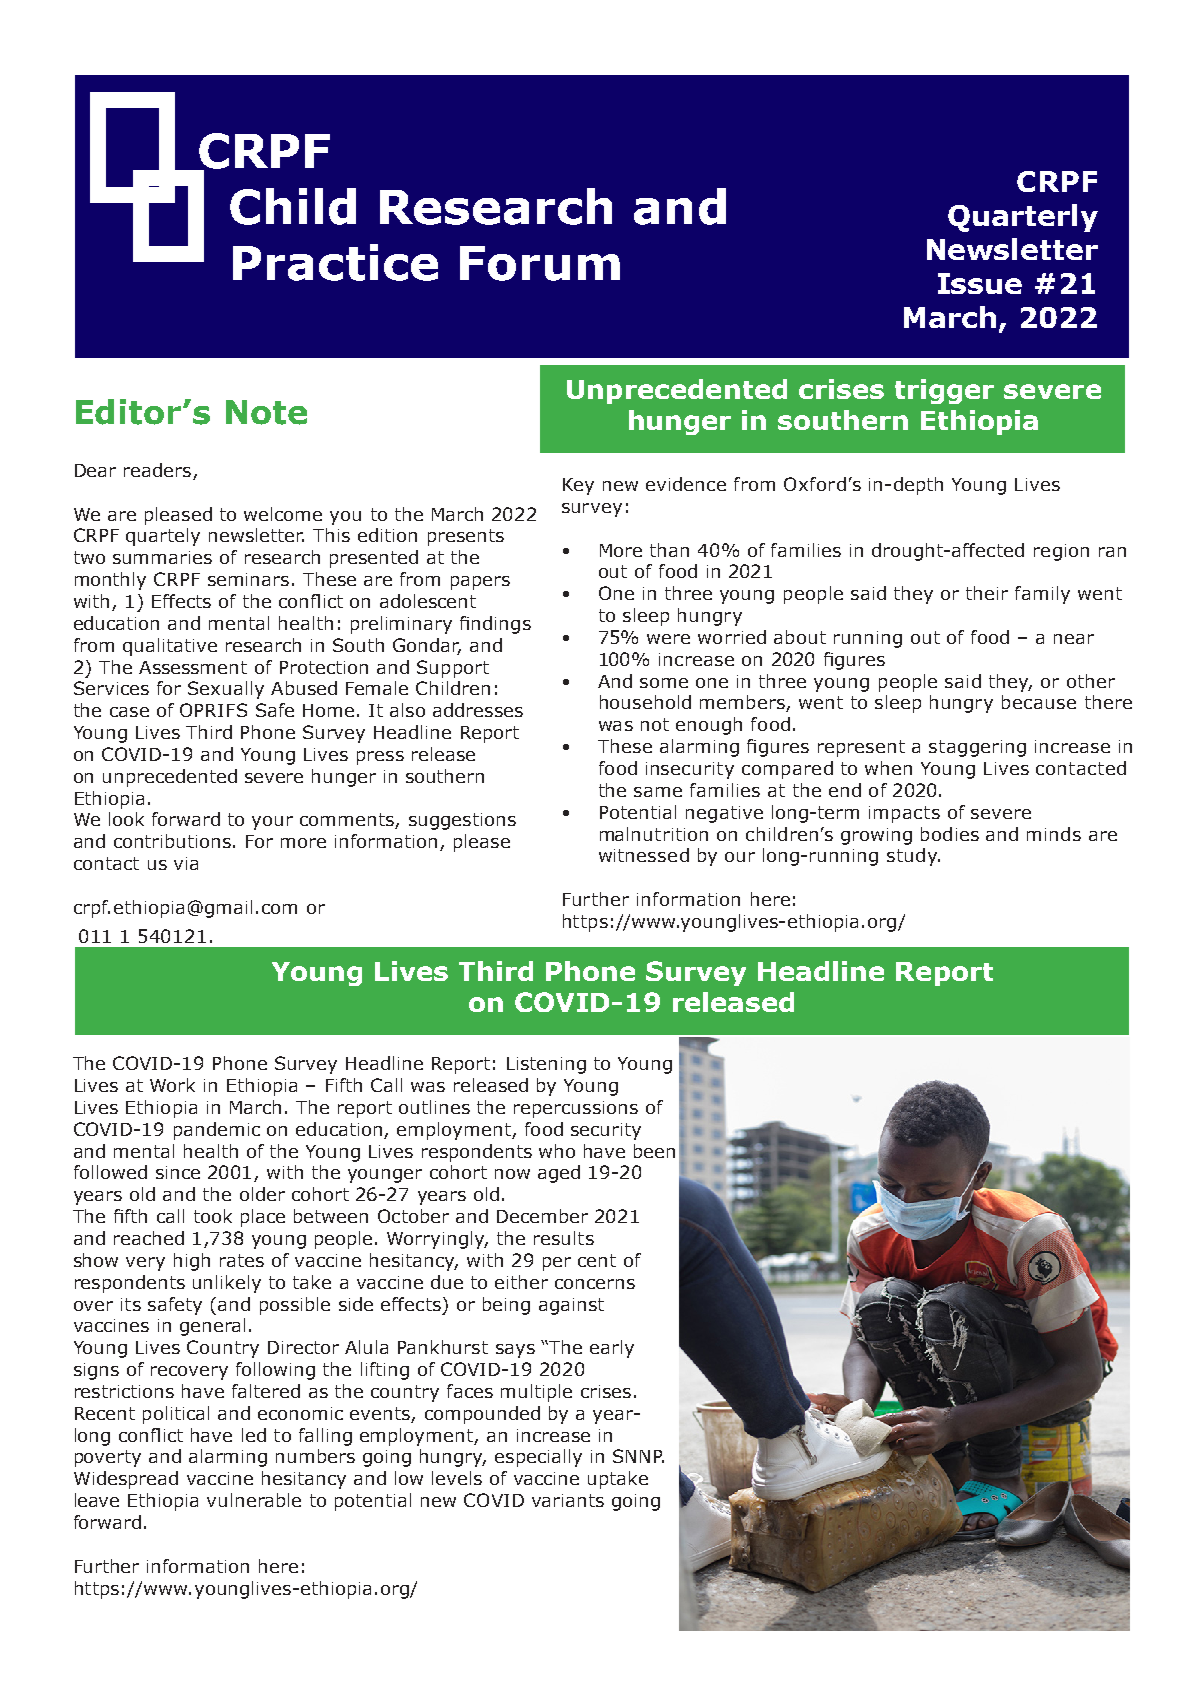 The height and width of the page is (1703, 1204). What do you see at coordinates (186, 863) in the page?
I see `via` at bounding box center [186, 863].
